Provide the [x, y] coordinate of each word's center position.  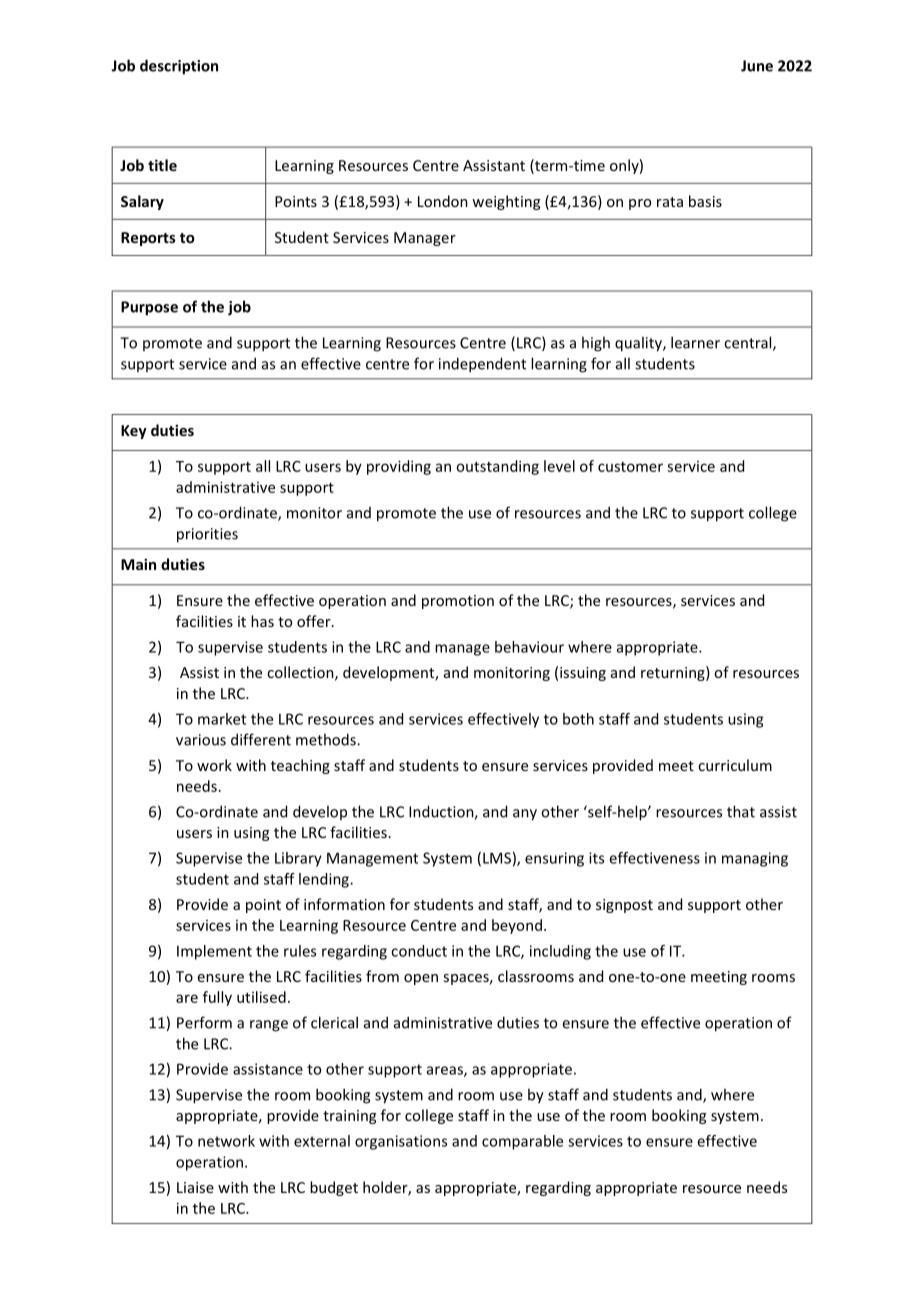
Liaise [195, 1187]
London [443, 201]
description [179, 67]
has [262, 621]
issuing [583, 674]
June [757, 66]
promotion [458, 602]
